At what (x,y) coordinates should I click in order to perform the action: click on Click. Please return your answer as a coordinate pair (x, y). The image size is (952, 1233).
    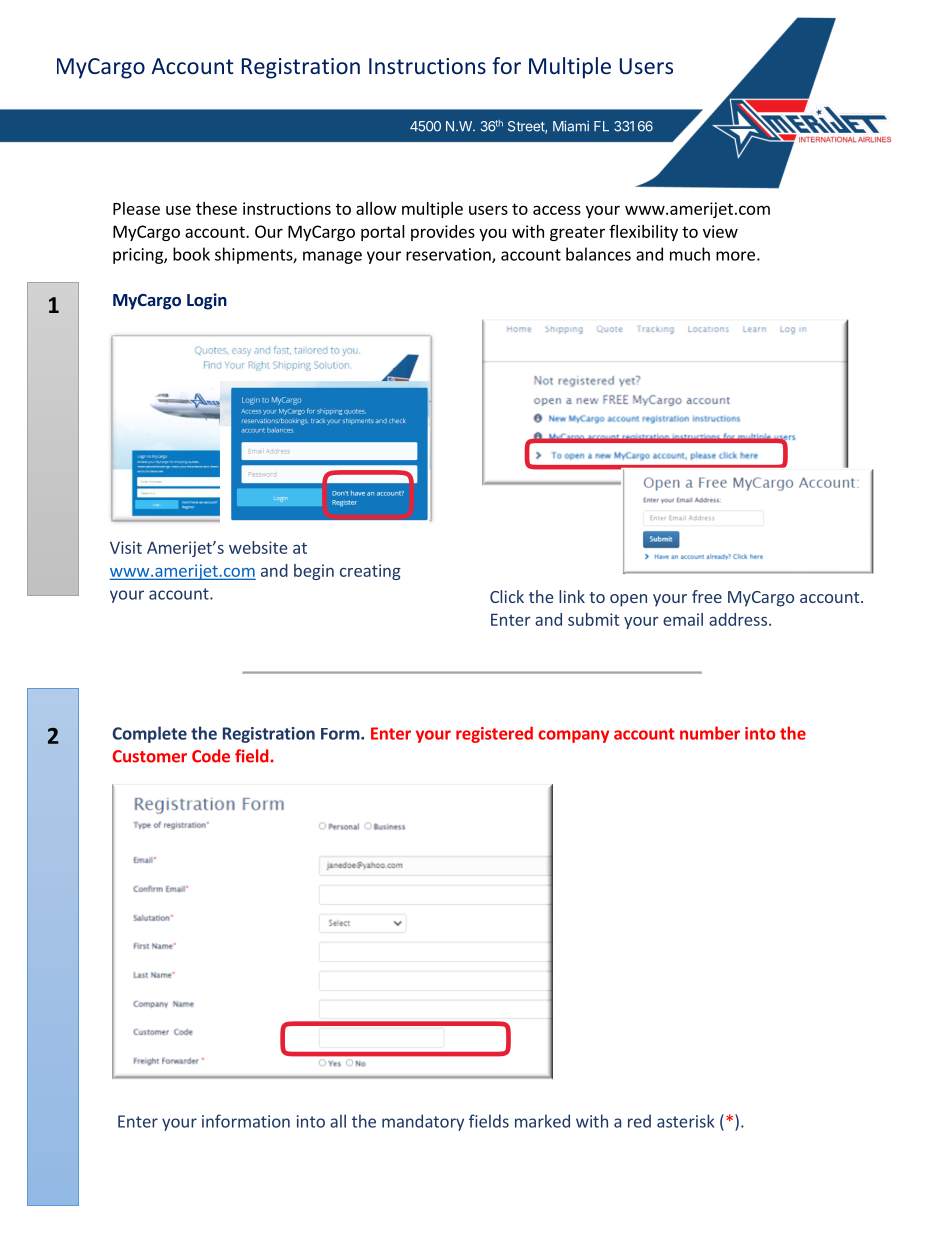
    Looking at the image, I should click on (507, 596).
